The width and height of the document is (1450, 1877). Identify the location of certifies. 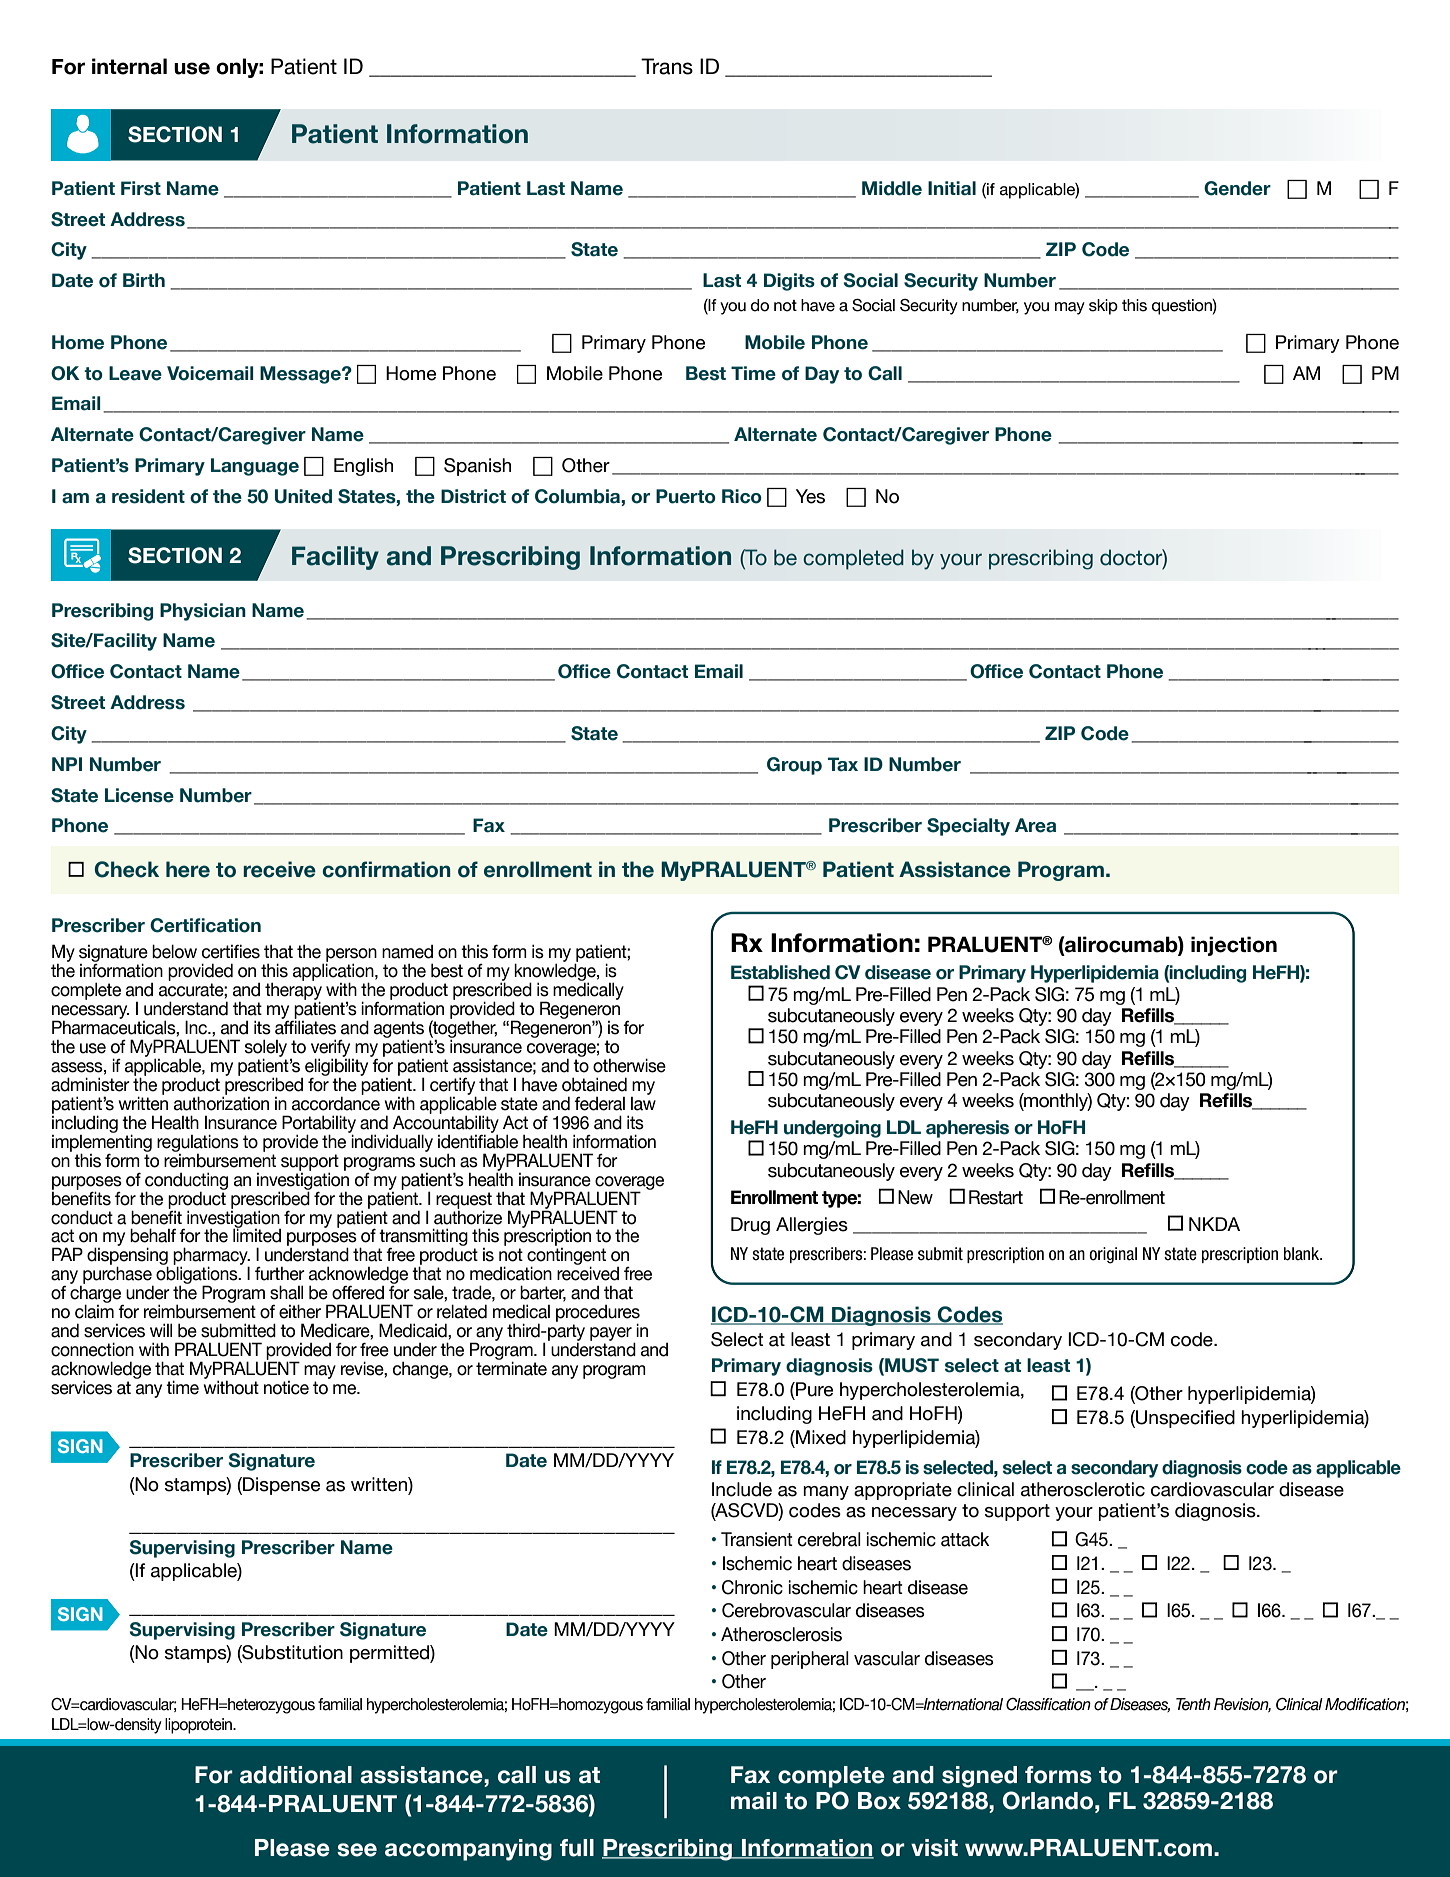
(231, 951).
